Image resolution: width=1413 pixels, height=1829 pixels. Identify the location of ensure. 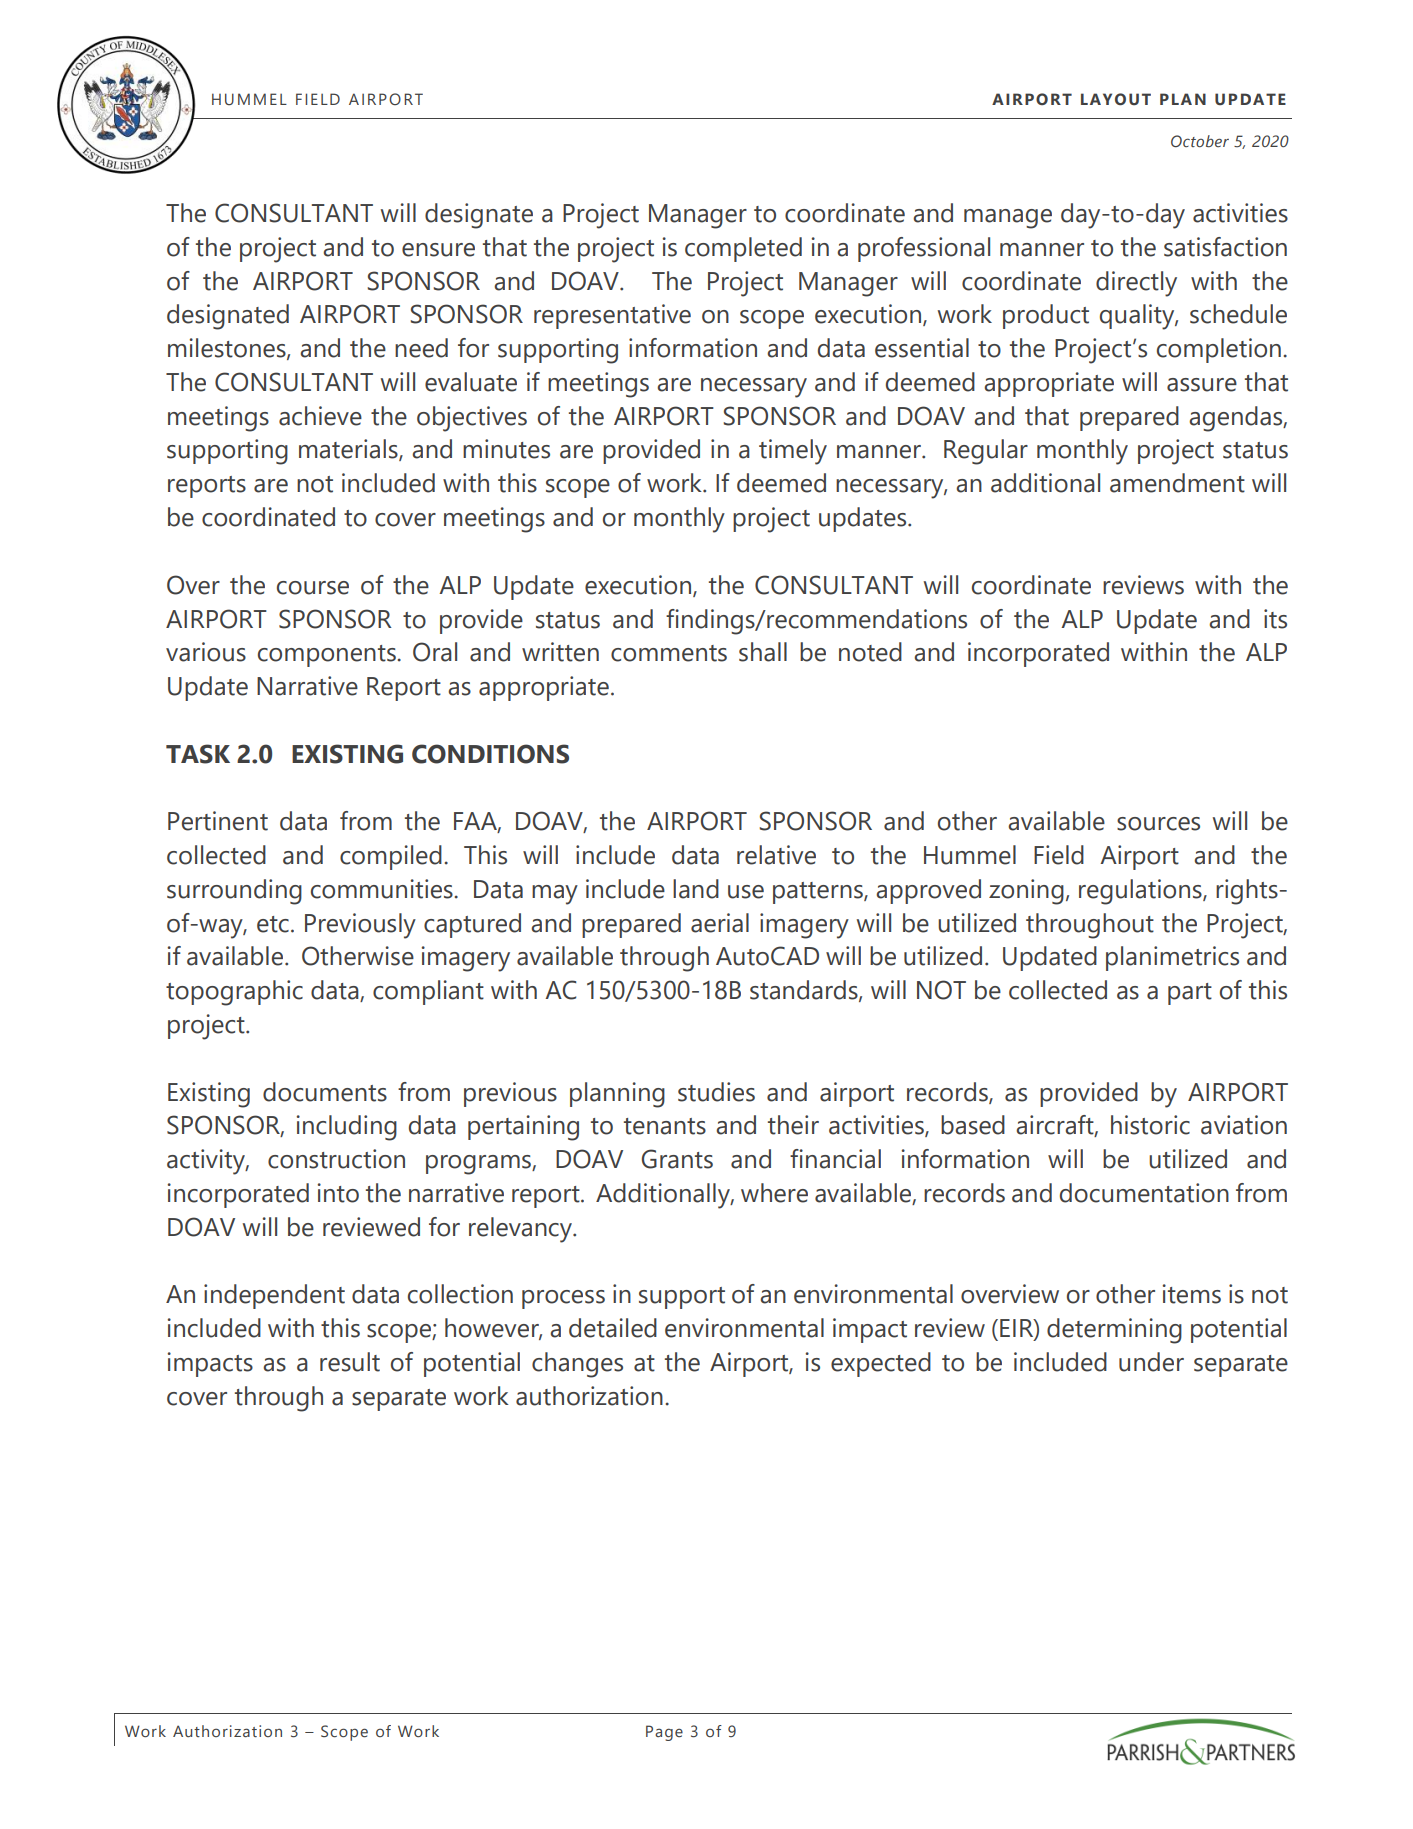
(438, 250).
